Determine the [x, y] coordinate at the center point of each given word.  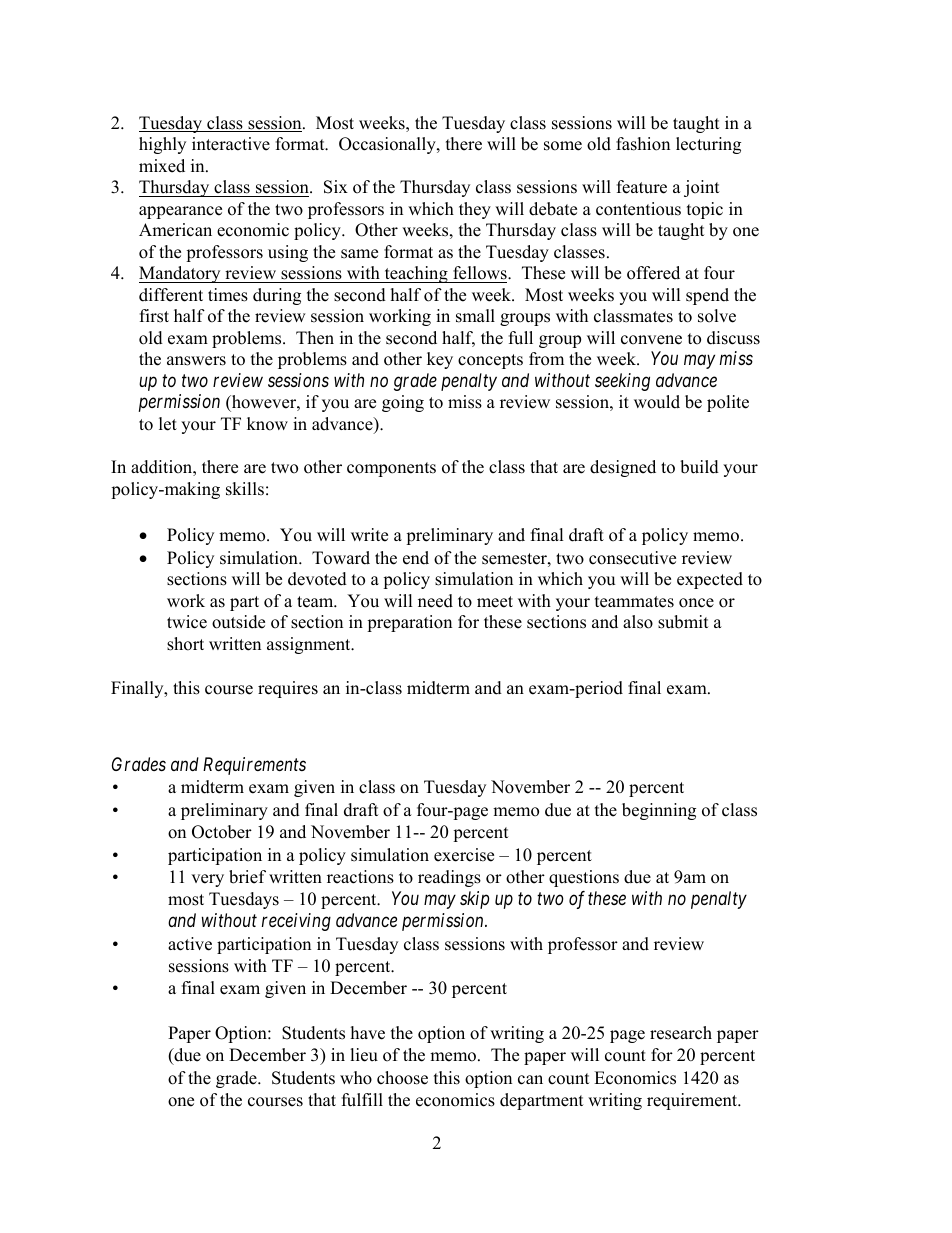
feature [642, 187]
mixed [162, 166]
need [435, 601]
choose [402, 1078]
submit [683, 622]
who [356, 1078]
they [475, 210]
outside [238, 622]
